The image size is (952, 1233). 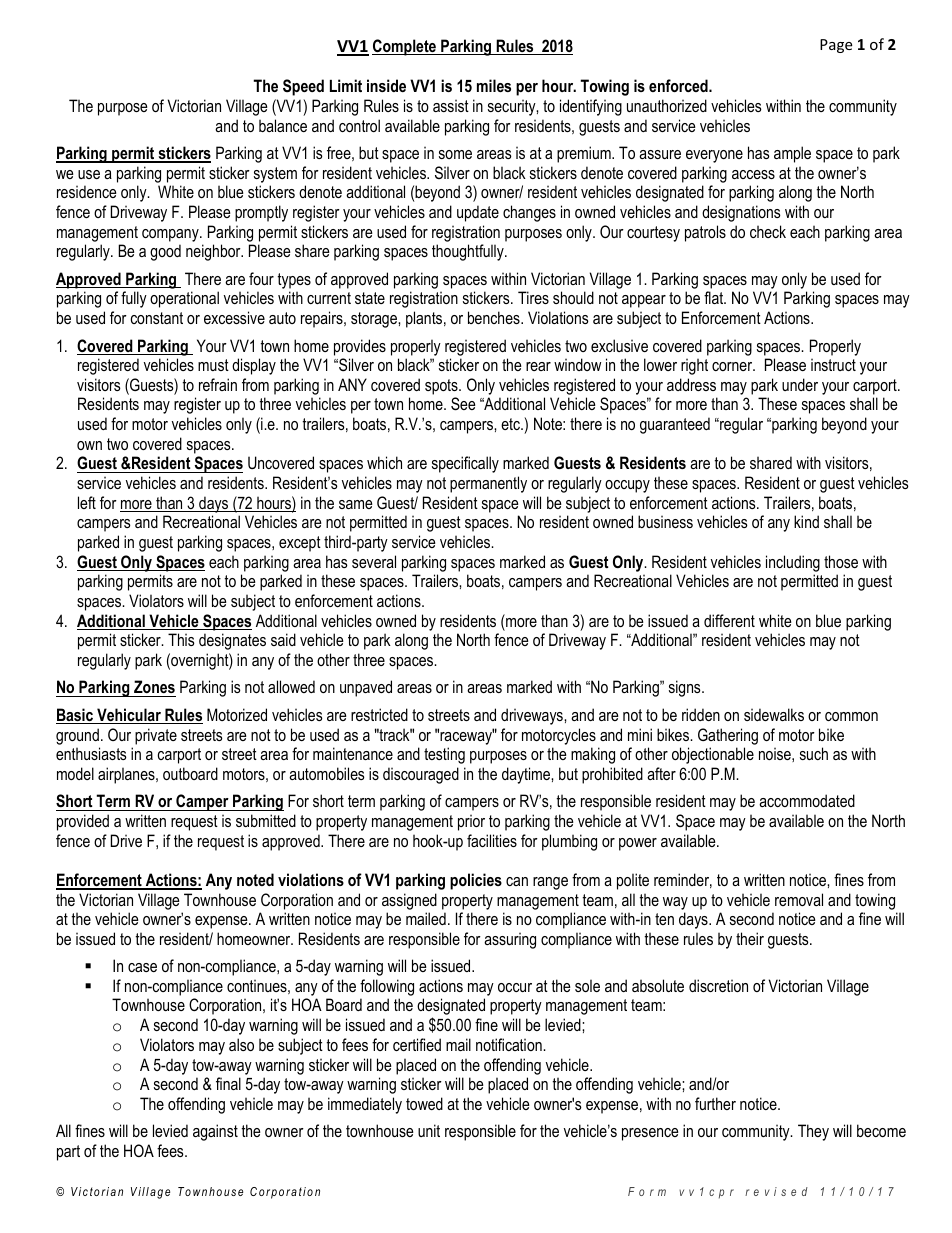 What do you see at coordinates (836, 46) in the screenshot?
I see `Page` at bounding box center [836, 46].
